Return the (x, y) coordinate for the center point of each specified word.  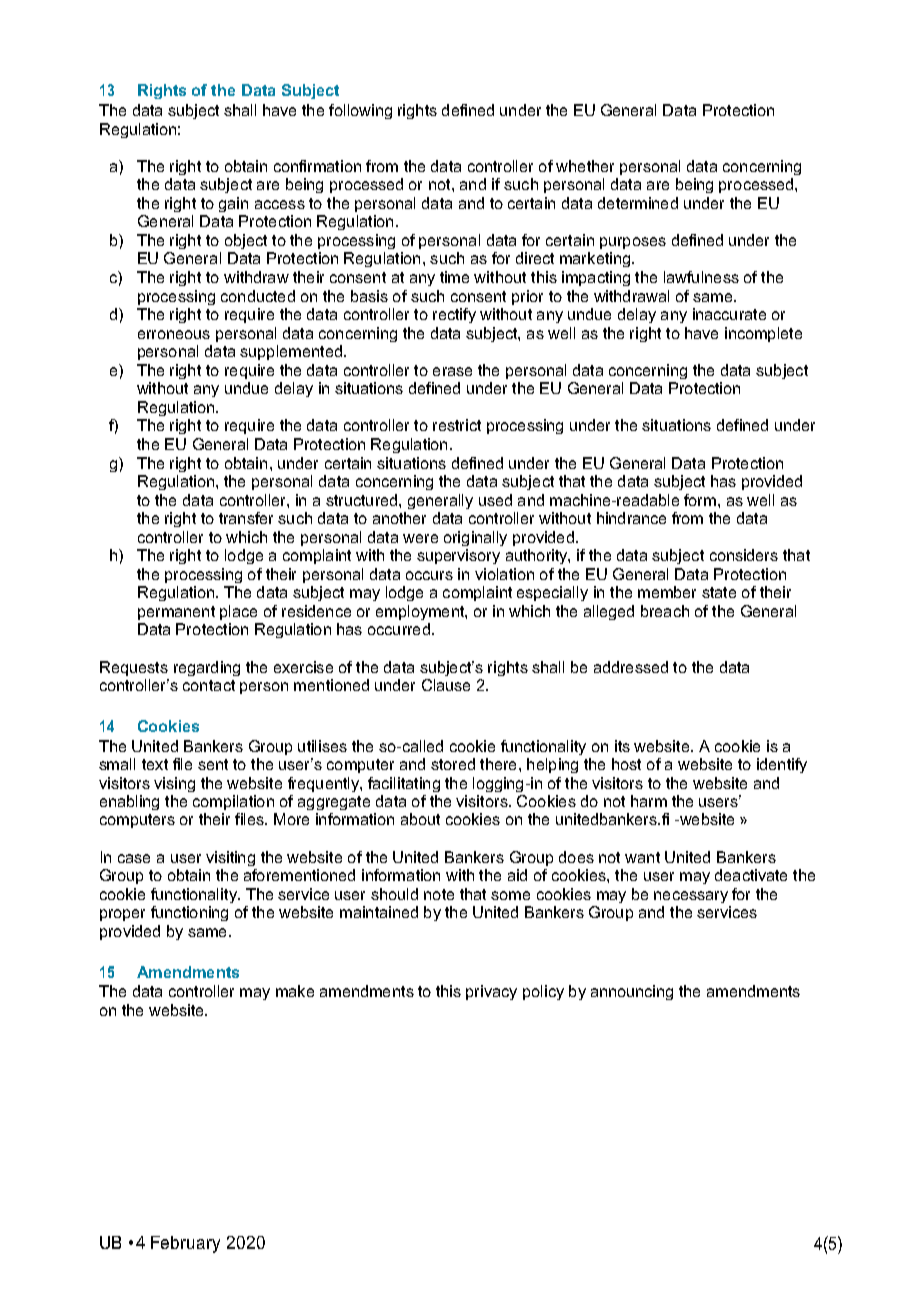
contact (209, 685)
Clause (446, 685)
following (360, 111)
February (185, 1244)
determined (638, 203)
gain (233, 204)
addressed (631, 667)
